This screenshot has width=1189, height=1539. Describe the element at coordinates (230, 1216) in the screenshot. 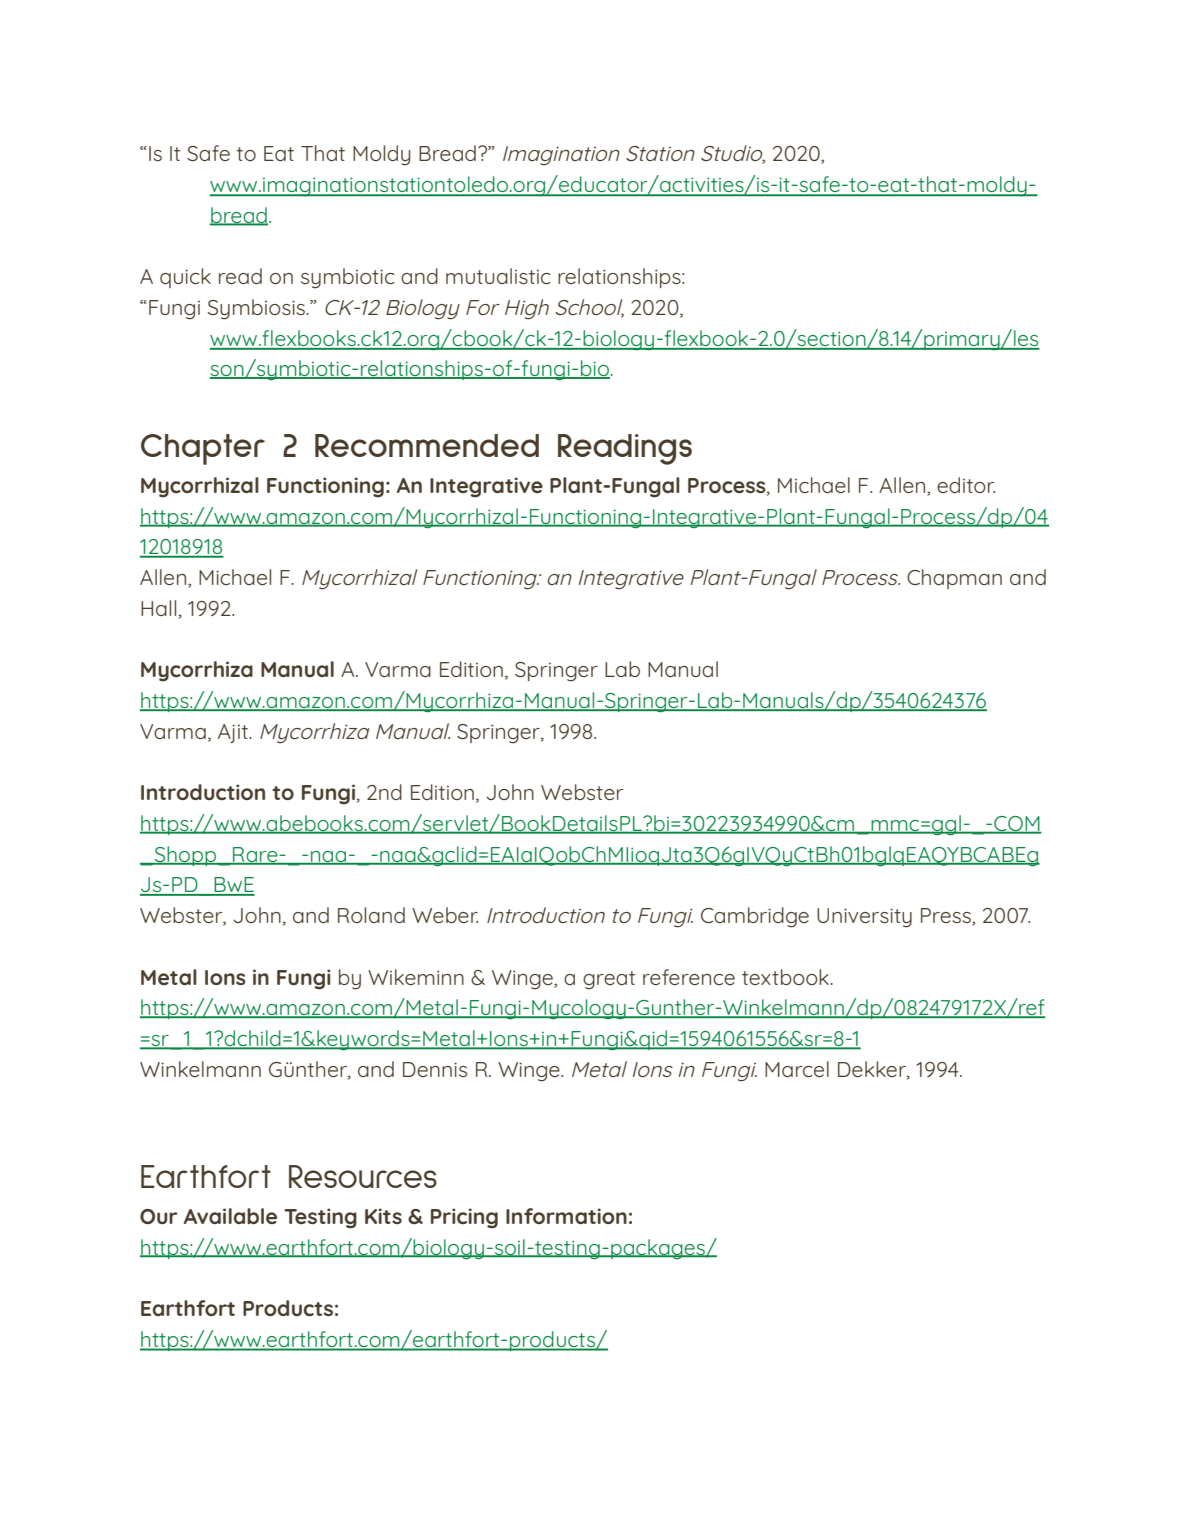

I see `Available` at that location.
